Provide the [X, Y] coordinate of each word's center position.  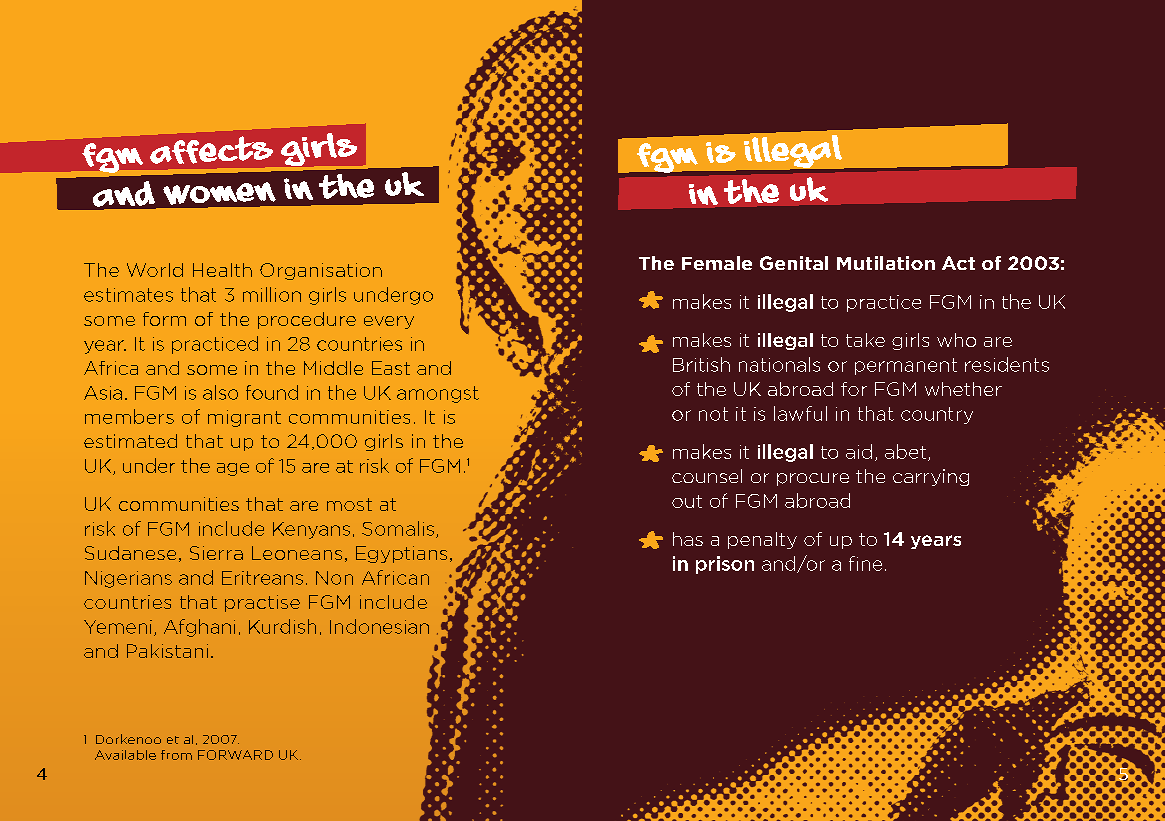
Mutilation [886, 263]
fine [865, 563]
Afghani [199, 628]
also [220, 392]
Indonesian [379, 626]
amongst [438, 394]
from [176, 755]
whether [963, 389]
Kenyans [311, 530]
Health [222, 270]
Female [717, 263]
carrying [931, 477]
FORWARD [235, 755]
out [687, 501]
